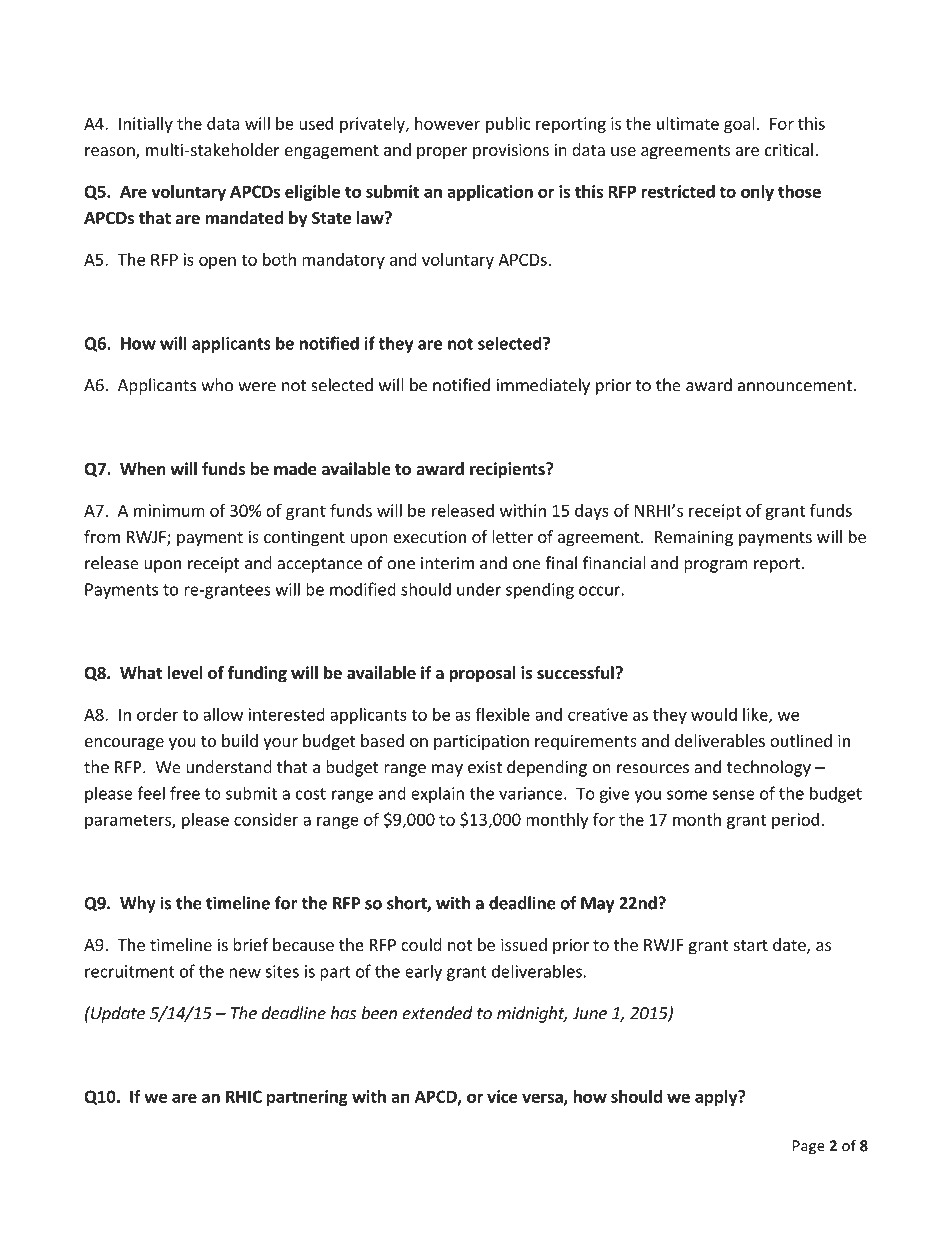 The width and height of the document is (952, 1233). Describe the element at coordinates (245, 973) in the document. I see `new` at that location.
